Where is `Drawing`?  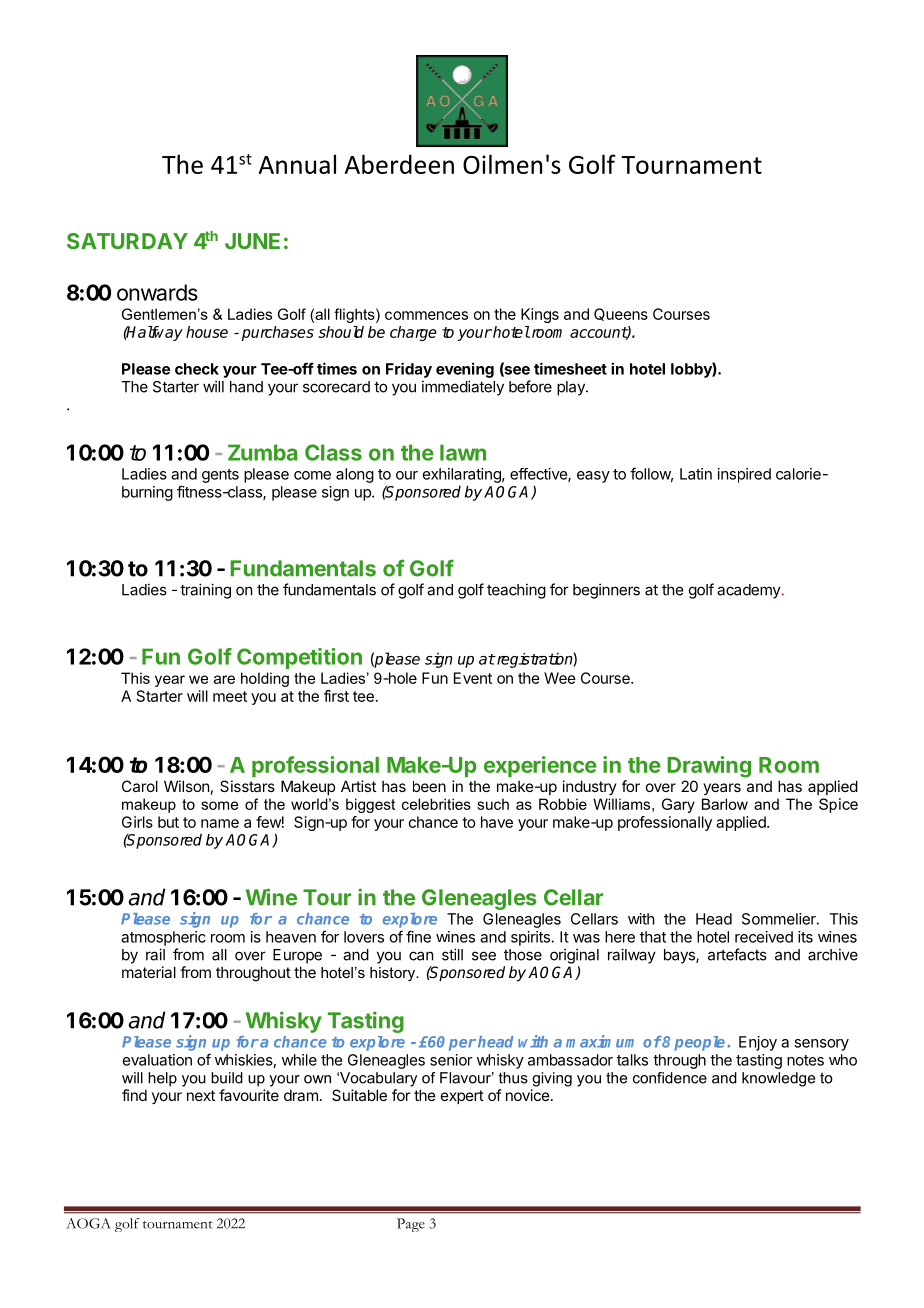 Drawing is located at coordinates (709, 767).
